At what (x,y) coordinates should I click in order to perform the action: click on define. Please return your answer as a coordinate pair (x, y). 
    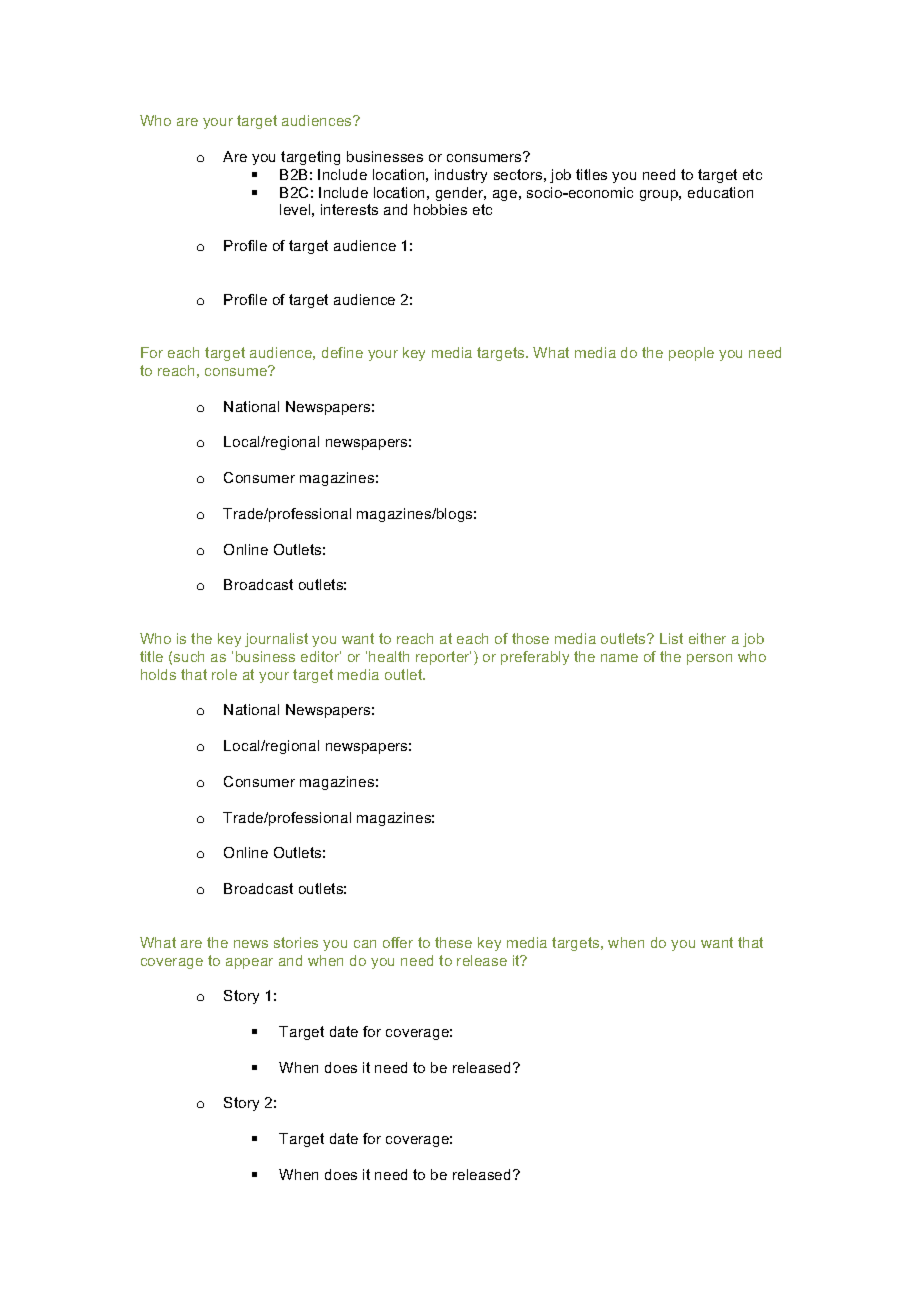
    Looking at the image, I should click on (342, 352).
